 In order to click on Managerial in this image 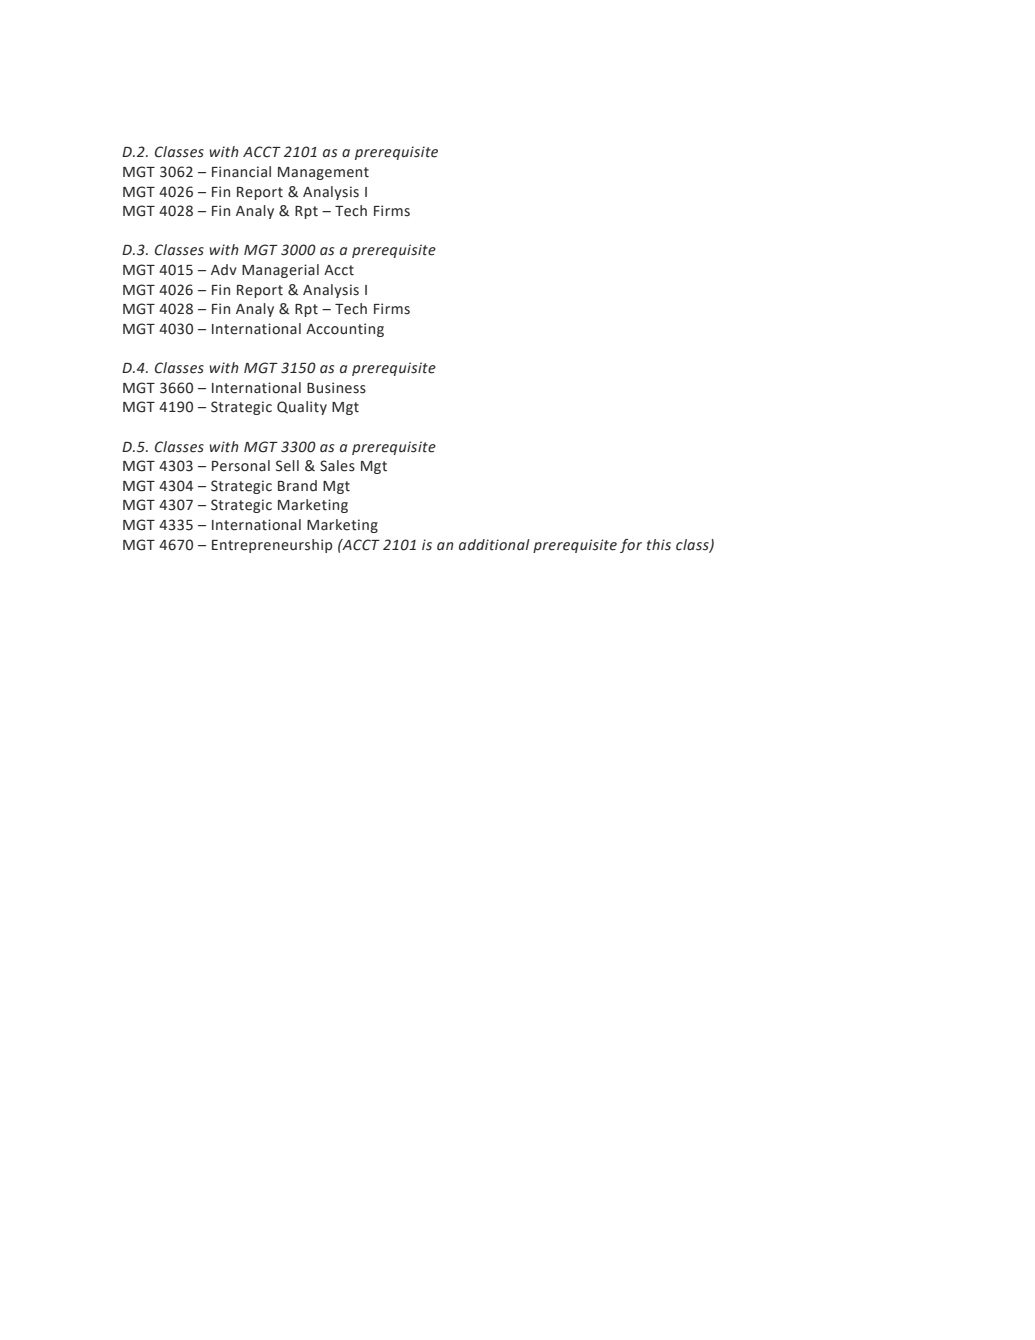, I will do `click(280, 271)`.
